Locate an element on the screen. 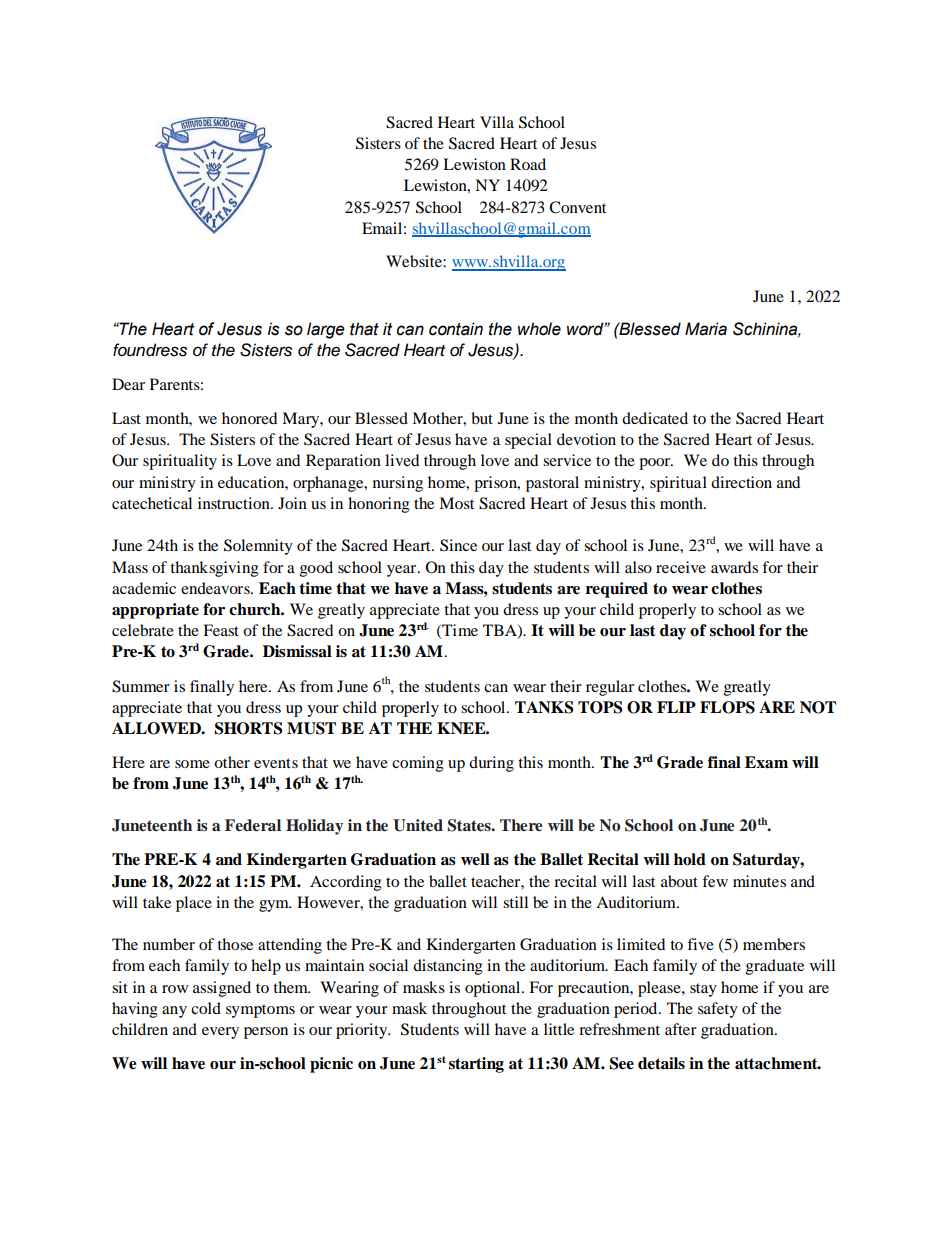 The height and width of the screenshot is (1233, 952). awards is located at coordinates (734, 567).
